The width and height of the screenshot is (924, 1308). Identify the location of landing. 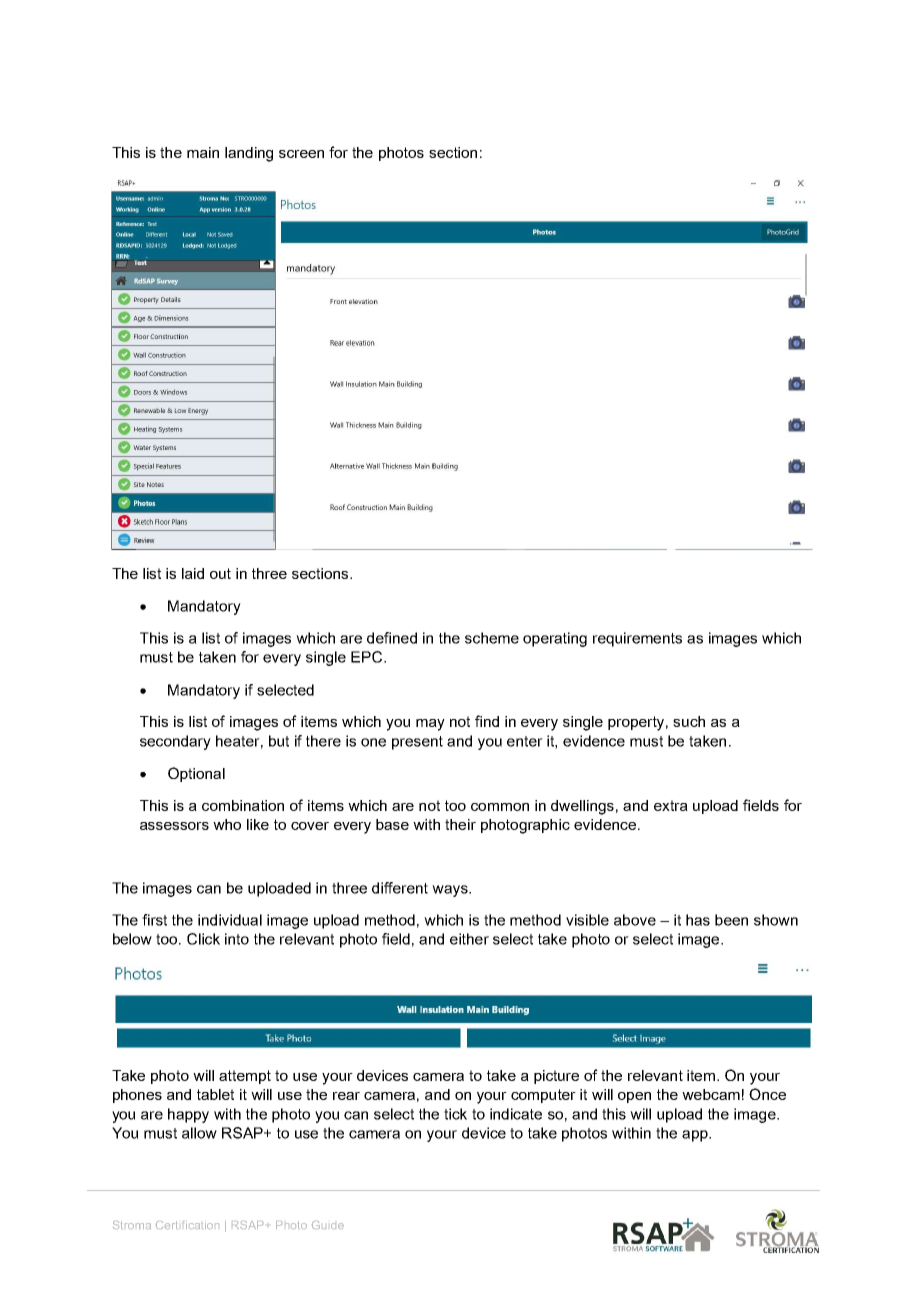
(249, 154).
